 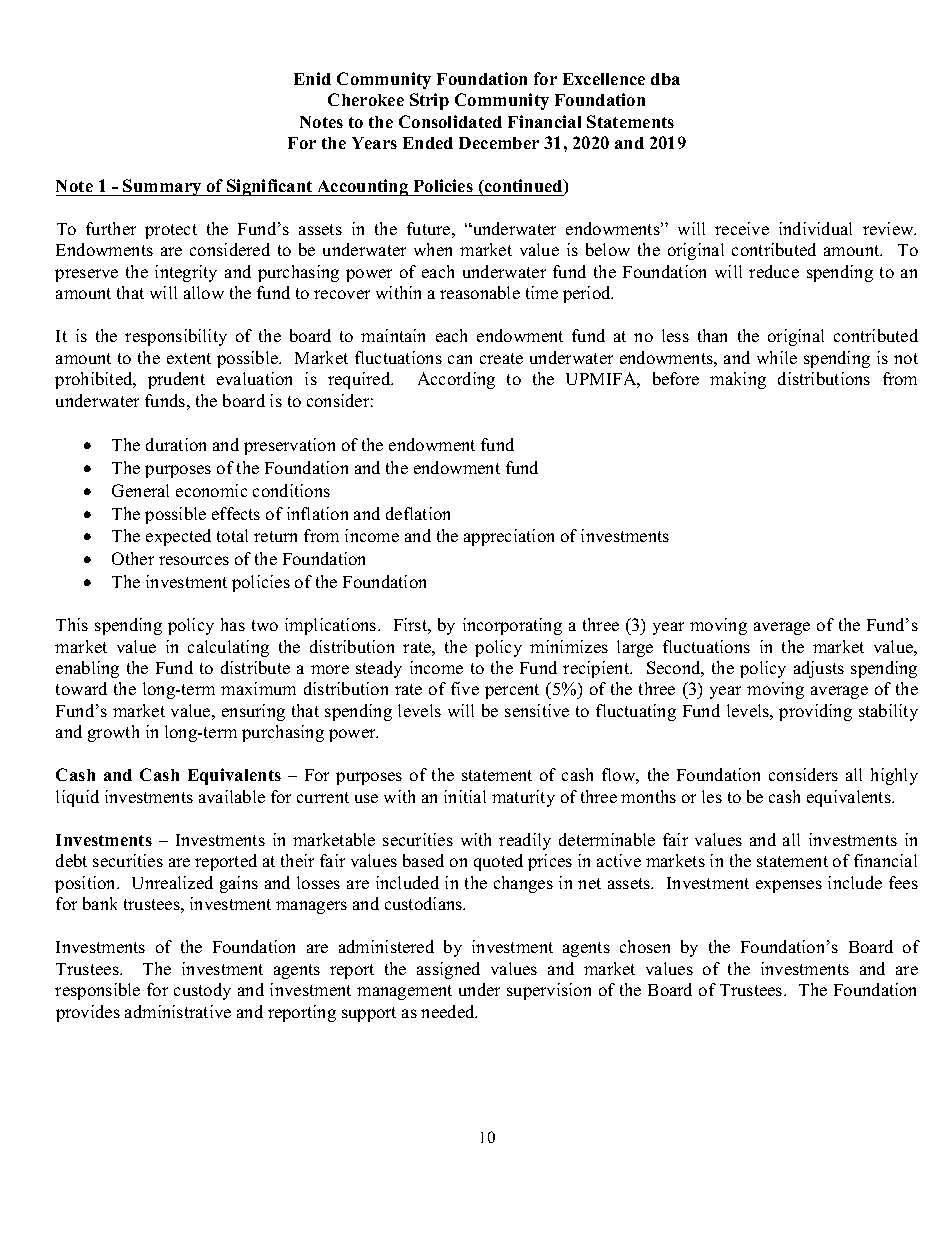 What do you see at coordinates (162, 187) in the screenshot?
I see `Summary` at bounding box center [162, 187].
